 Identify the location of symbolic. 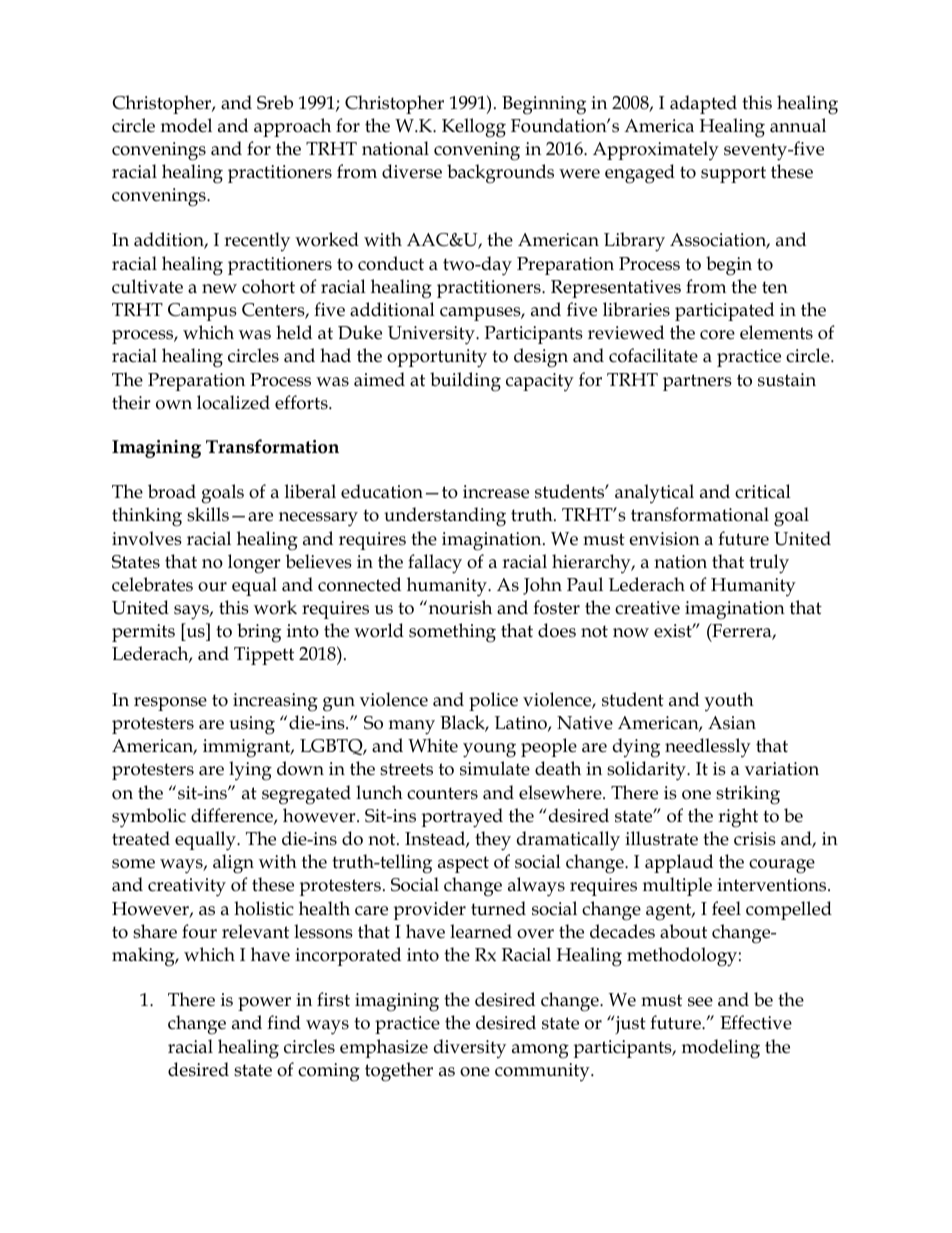
(149, 818).
